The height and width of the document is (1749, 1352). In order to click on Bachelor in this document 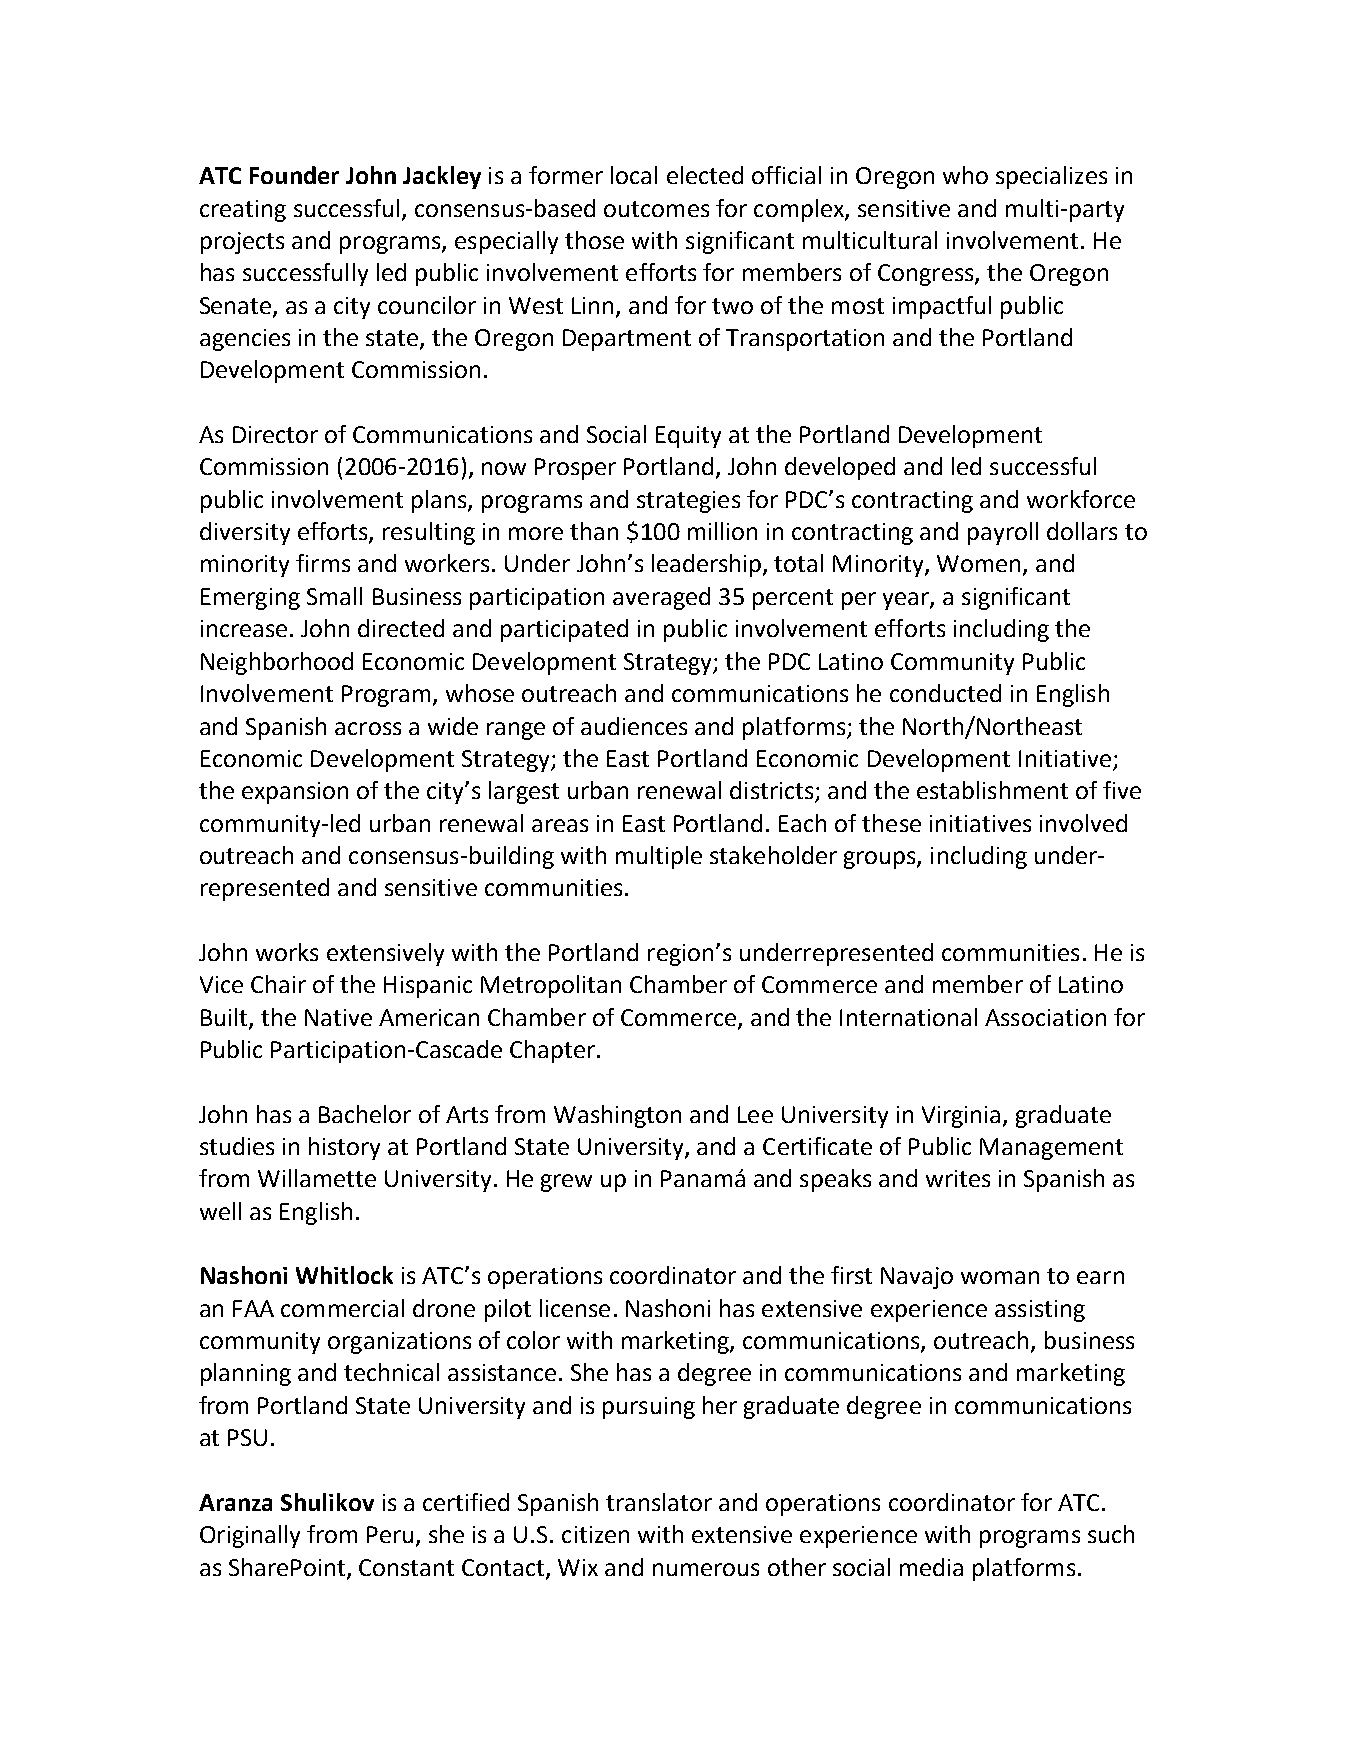, I will do `click(365, 1114)`.
